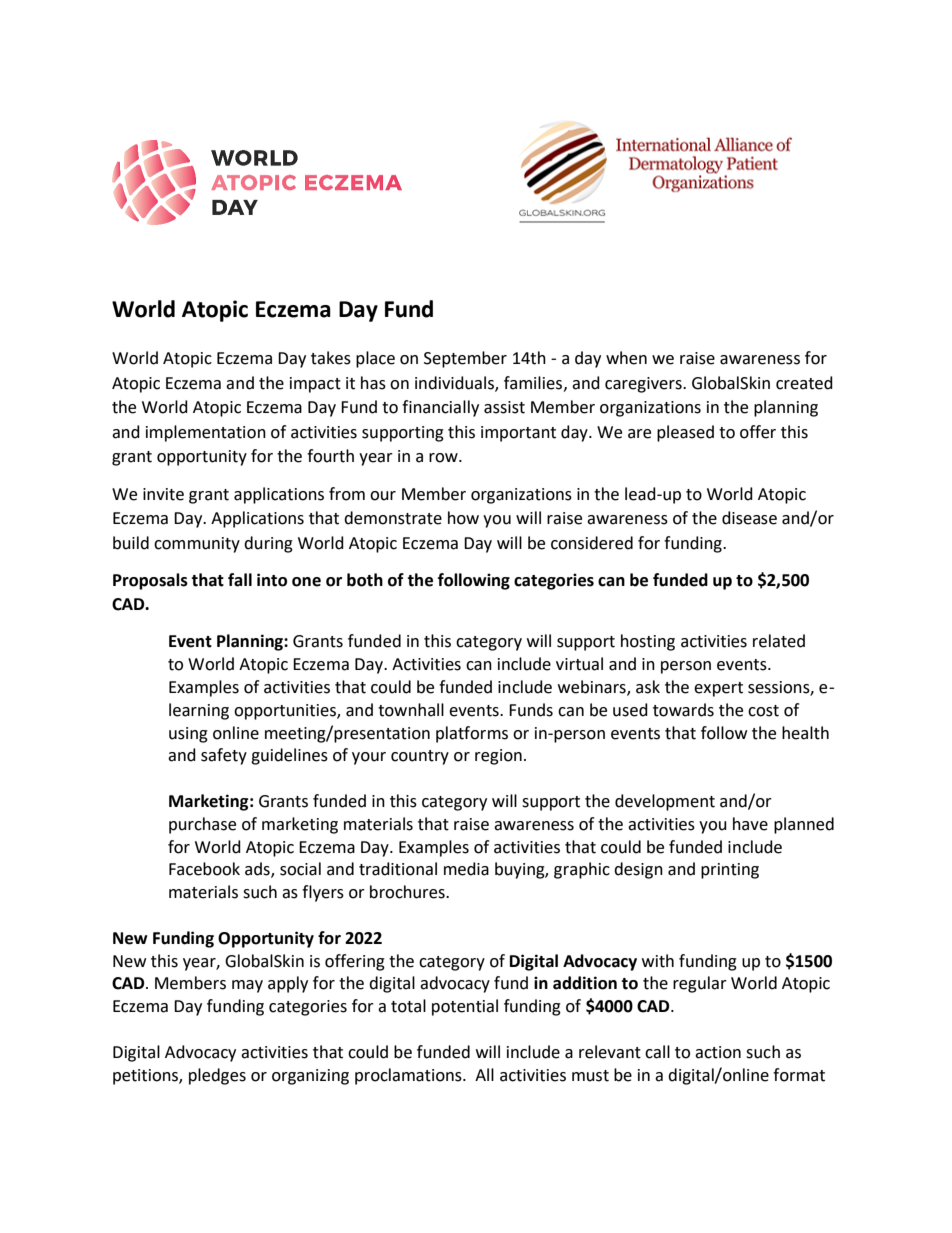 The width and height of the screenshot is (952, 1233). Describe the element at coordinates (188, 735) in the screenshot. I see `using` at that location.
